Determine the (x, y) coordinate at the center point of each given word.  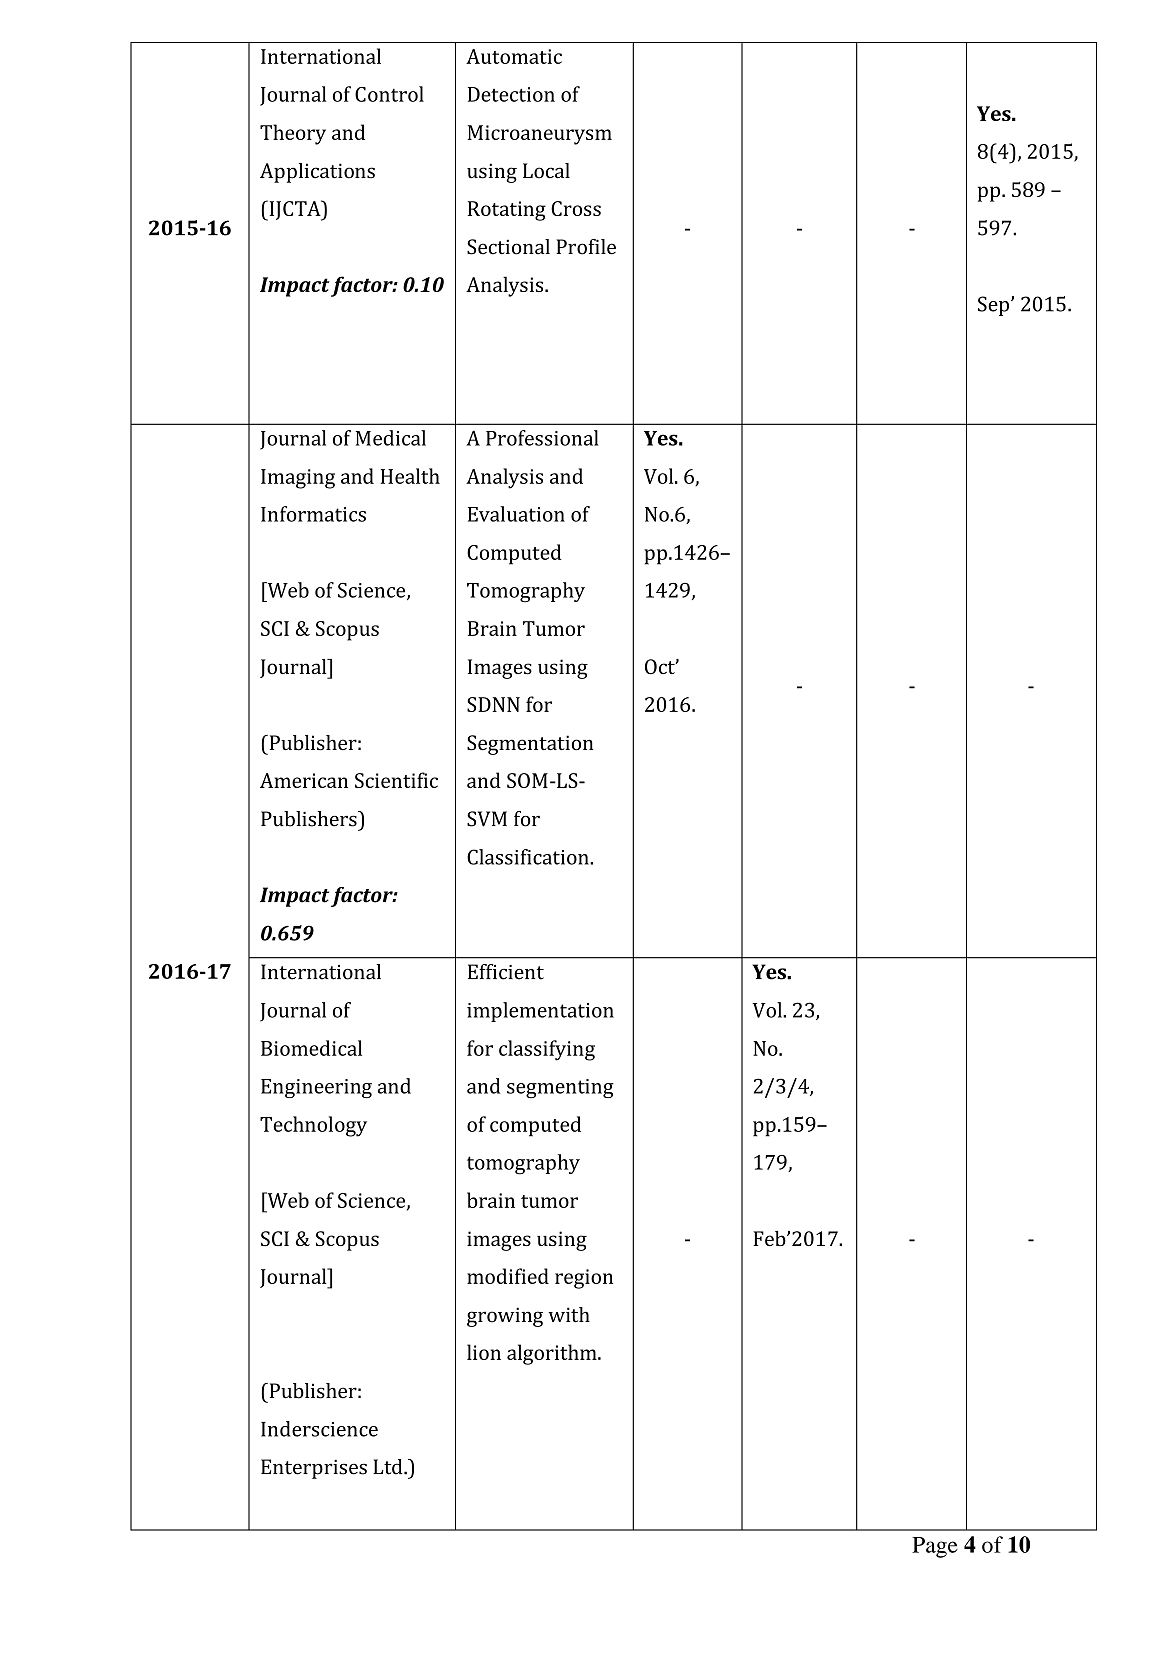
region (584, 1279)
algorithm (553, 1354)
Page (935, 1547)
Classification (529, 857)
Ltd (389, 1467)
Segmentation (530, 745)
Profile (586, 247)
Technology (313, 1126)
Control (389, 94)
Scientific (396, 780)
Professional (542, 438)
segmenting (560, 1088)
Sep (993, 306)
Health (410, 476)
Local (546, 171)
